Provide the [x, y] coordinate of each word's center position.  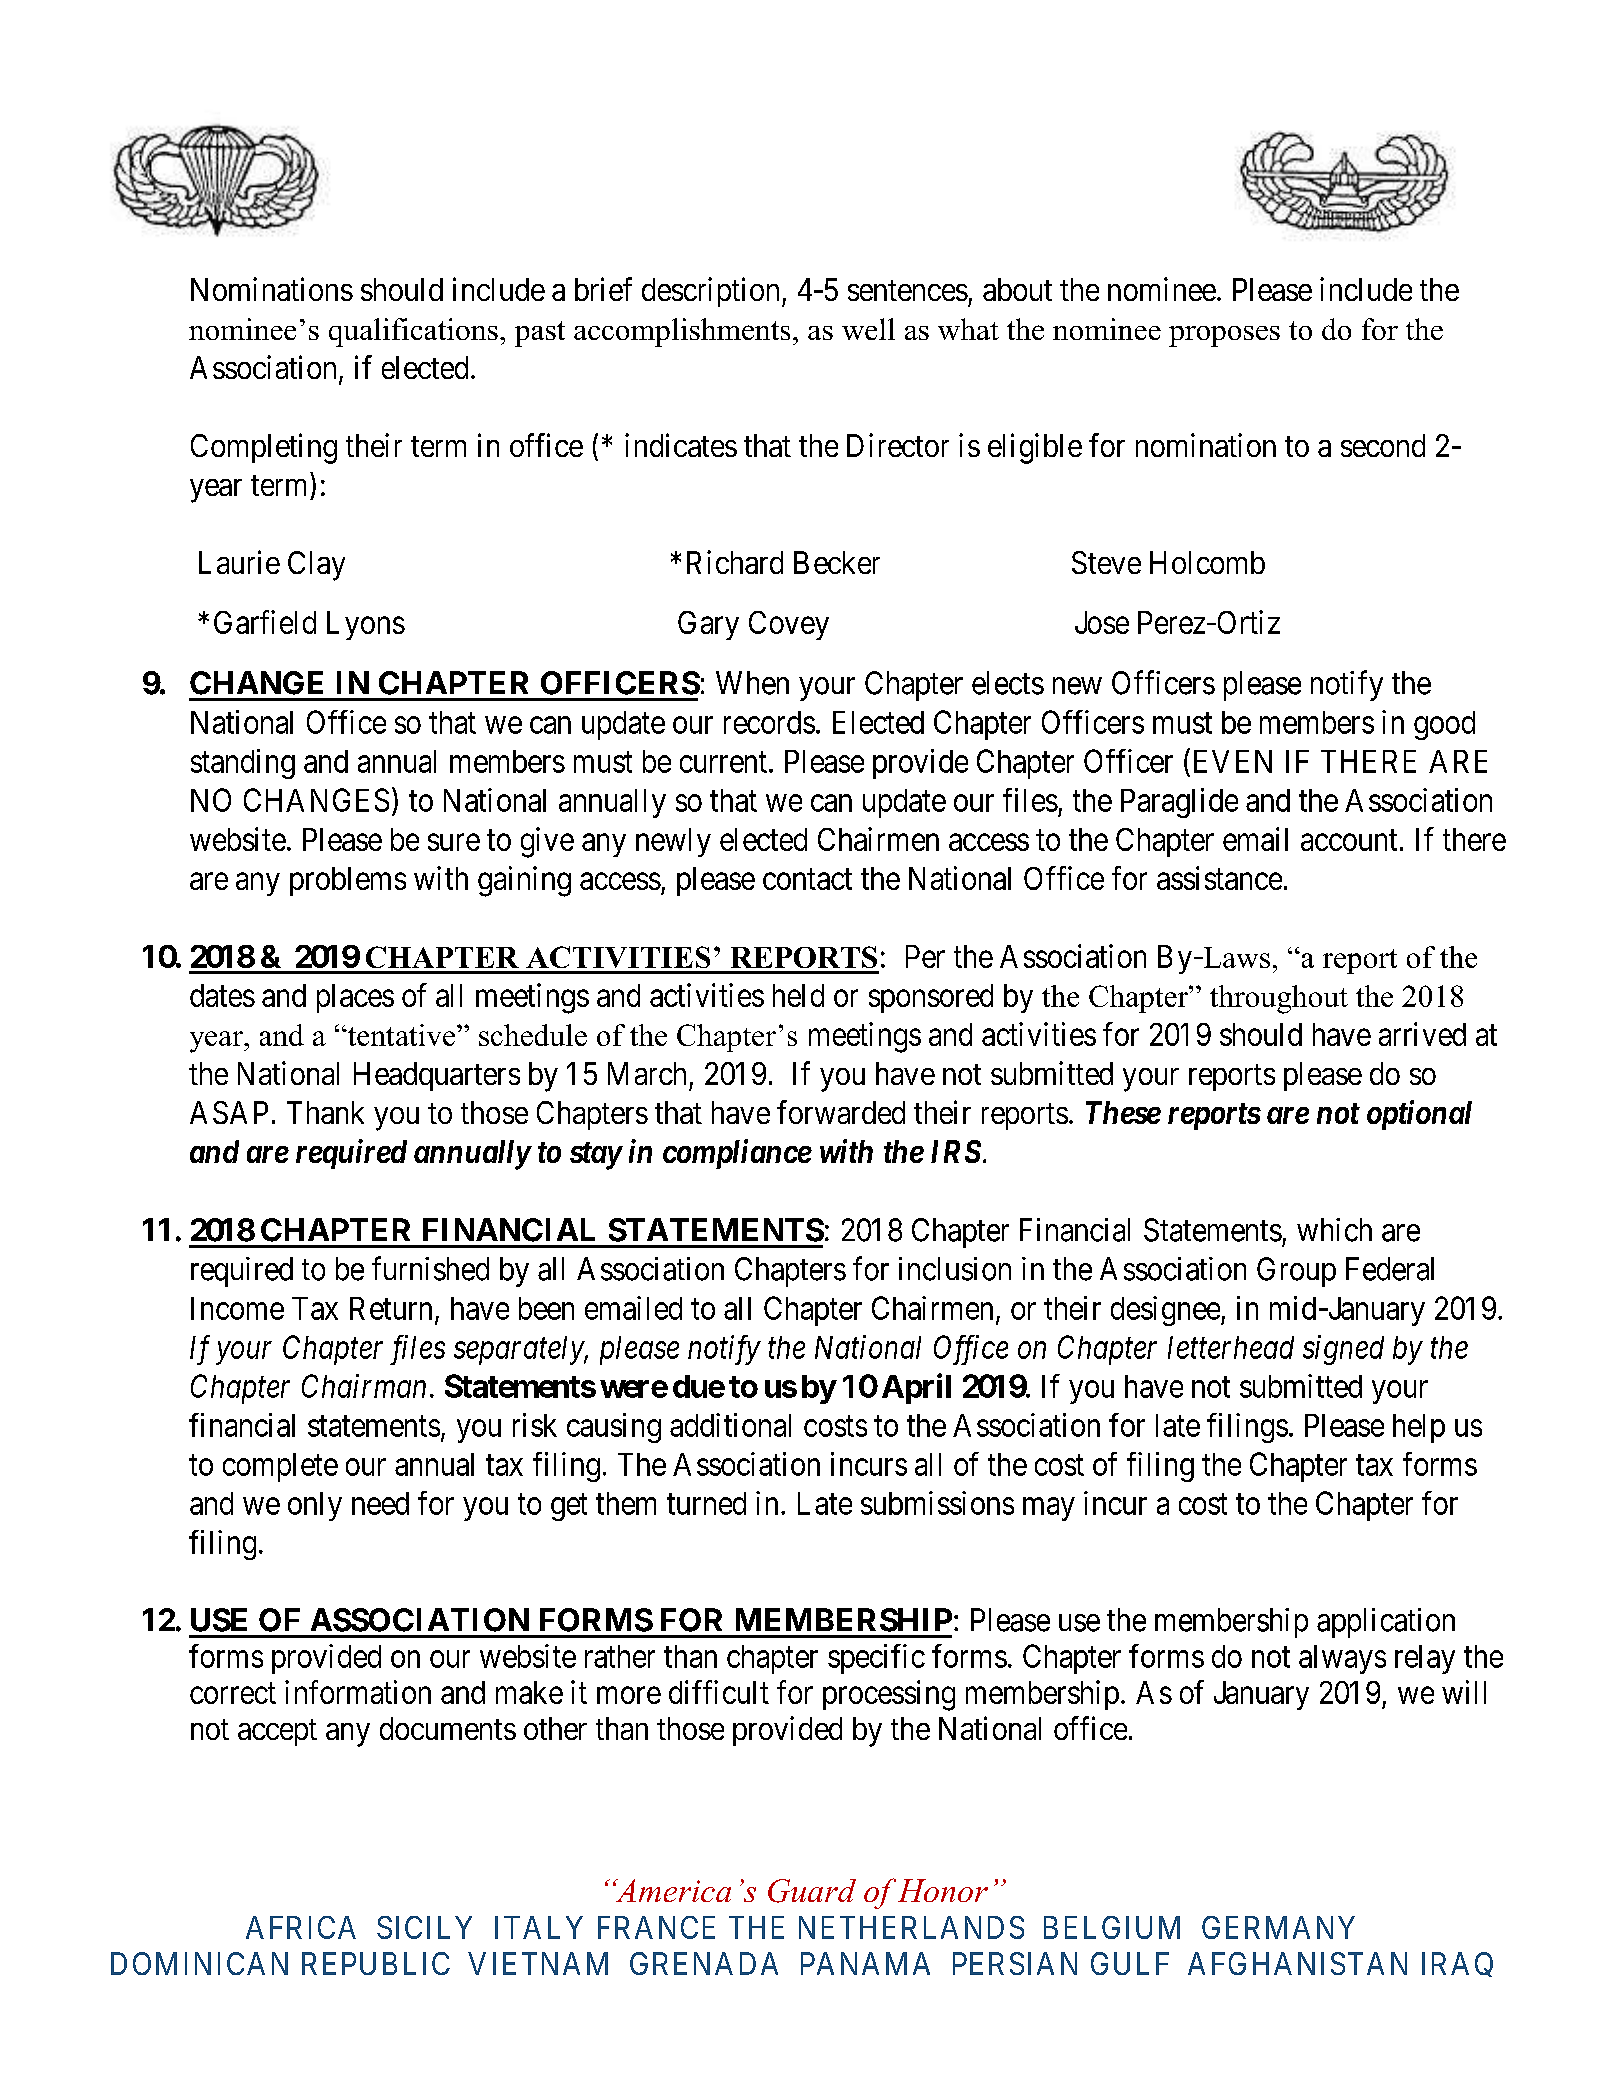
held [798, 995]
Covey [789, 625]
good [1444, 725]
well [868, 329]
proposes [1224, 336]
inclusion [955, 1269]
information [358, 1692]
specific [876, 1659]
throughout [1279, 999]
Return [391, 1308]
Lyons [366, 625]
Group [1296, 1272]
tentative [401, 1035]
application [1386, 1623]
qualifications [413, 332]
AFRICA [301, 1927]
